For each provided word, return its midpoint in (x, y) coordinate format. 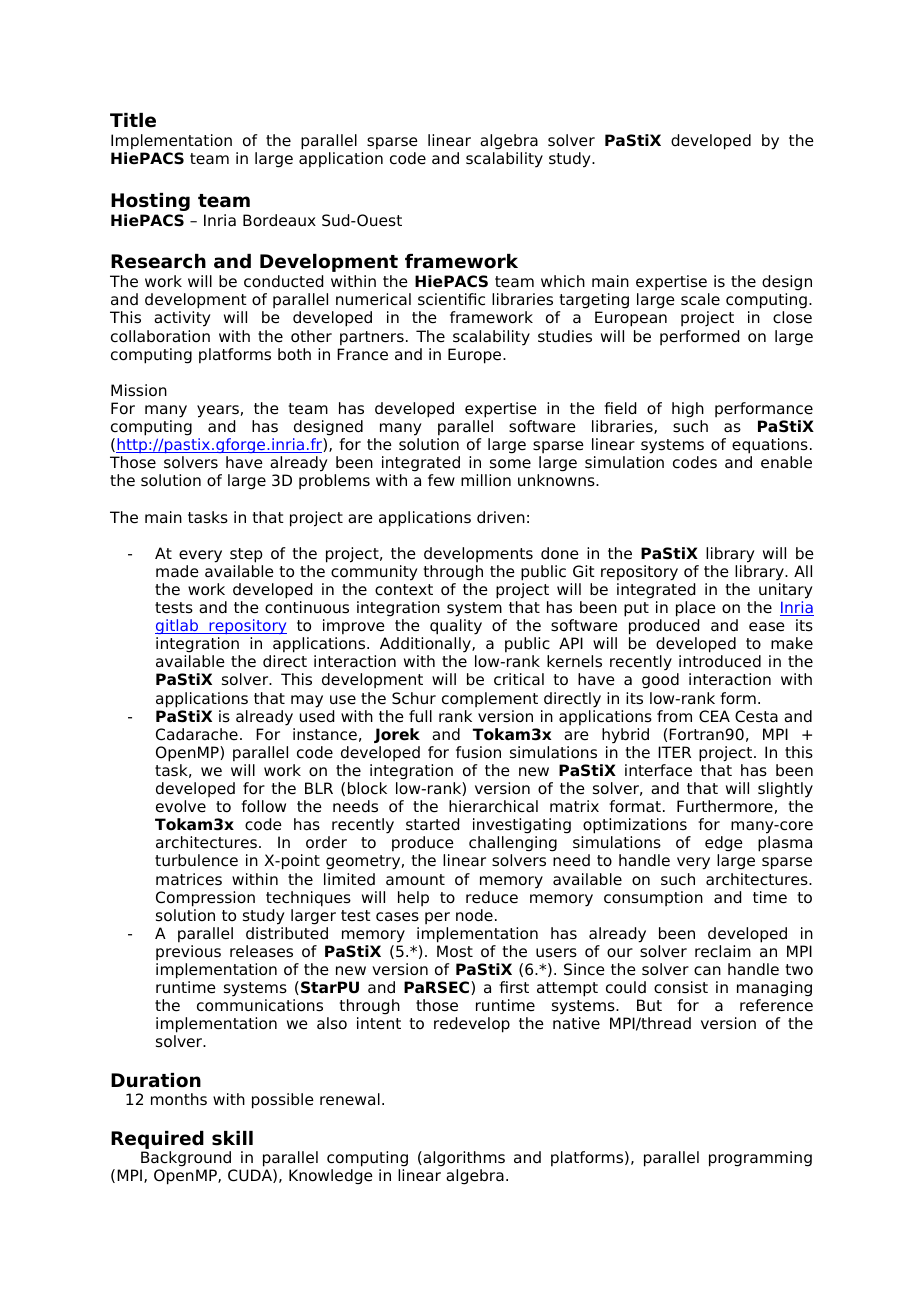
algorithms (463, 1160)
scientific (451, 299)
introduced (720, 661)
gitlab (178, 626)
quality (456, 627)
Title (133, 120)
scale (700, 299)
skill (232, 1138)
